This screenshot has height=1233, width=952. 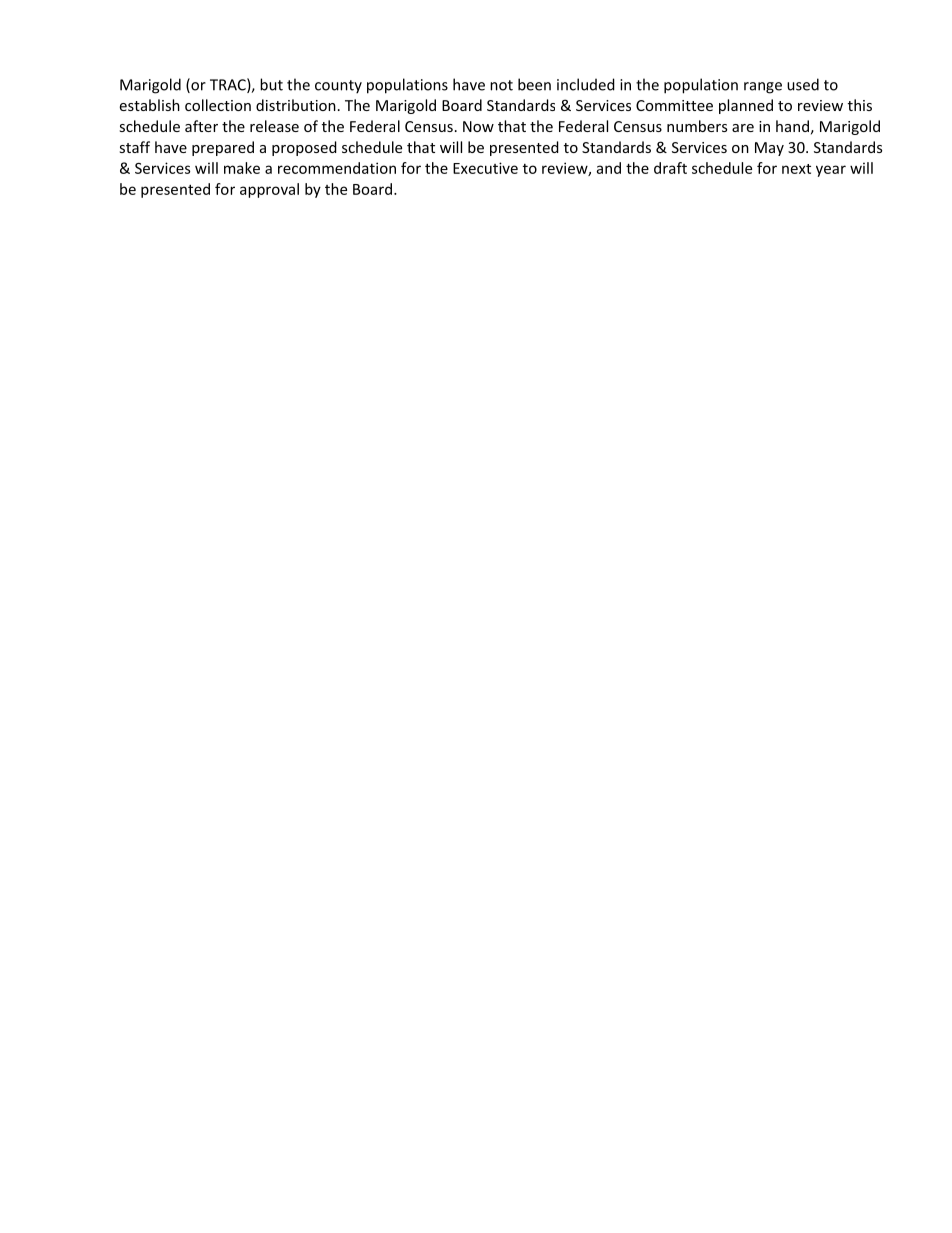 I want to click on next, so click(x=796, y=169).
